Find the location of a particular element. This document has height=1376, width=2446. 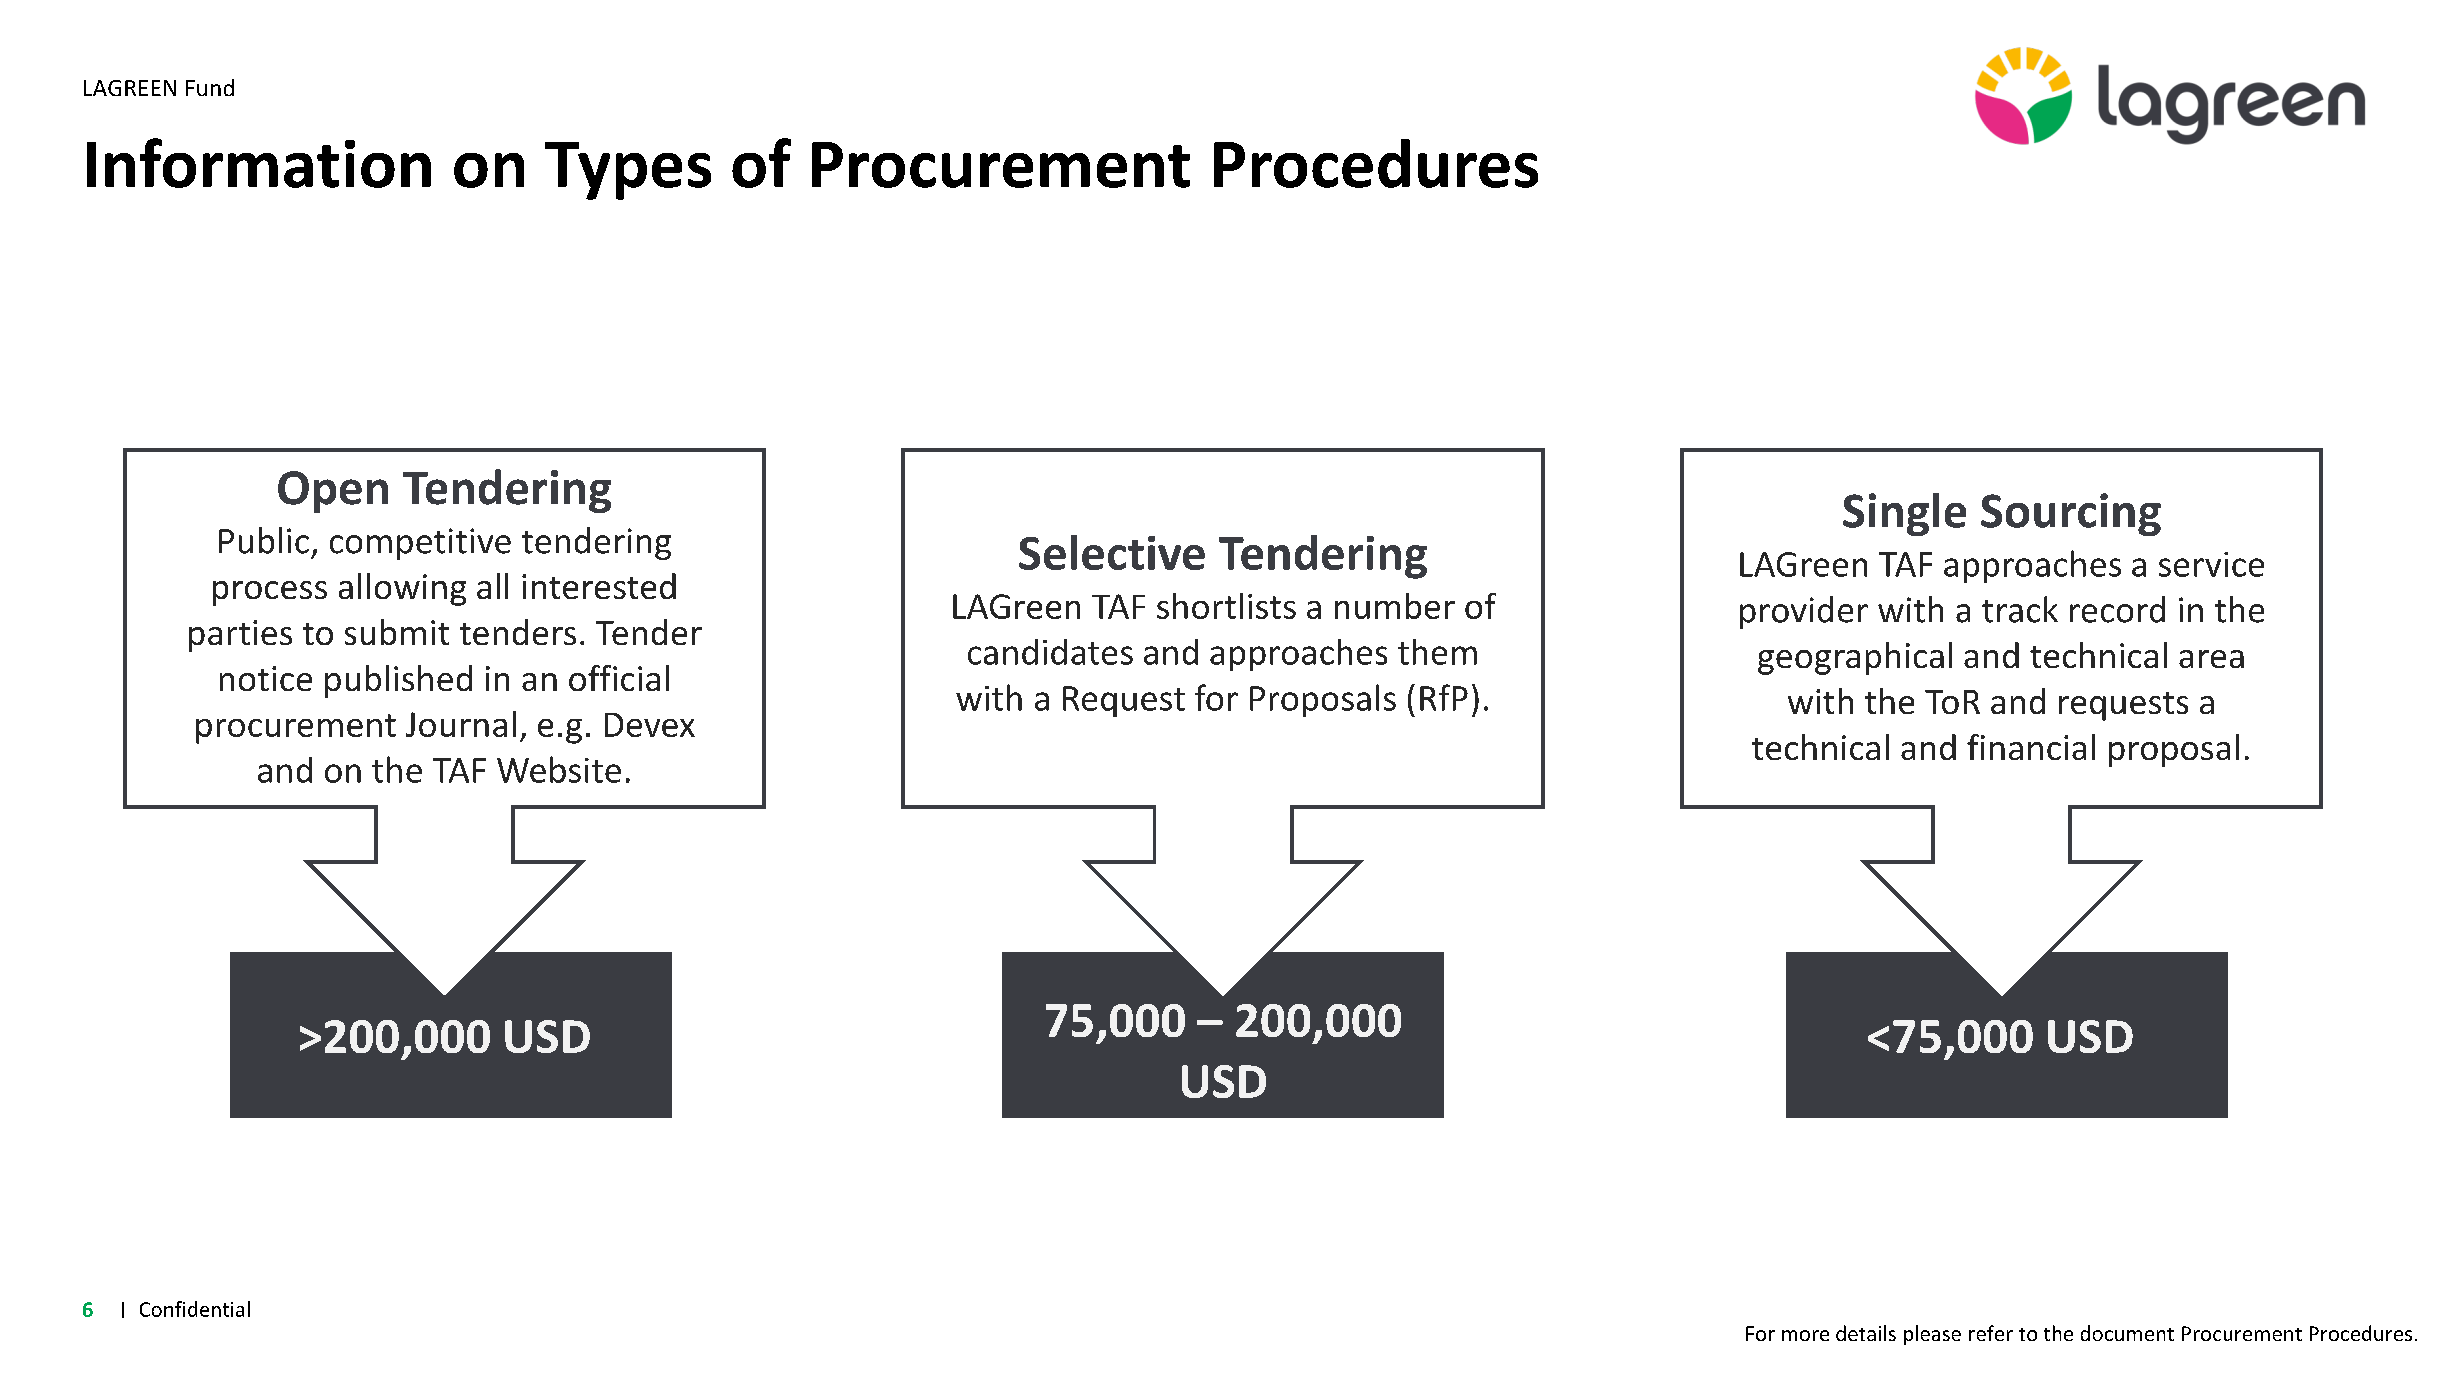

Single is located at coordinates (1904, 514).
